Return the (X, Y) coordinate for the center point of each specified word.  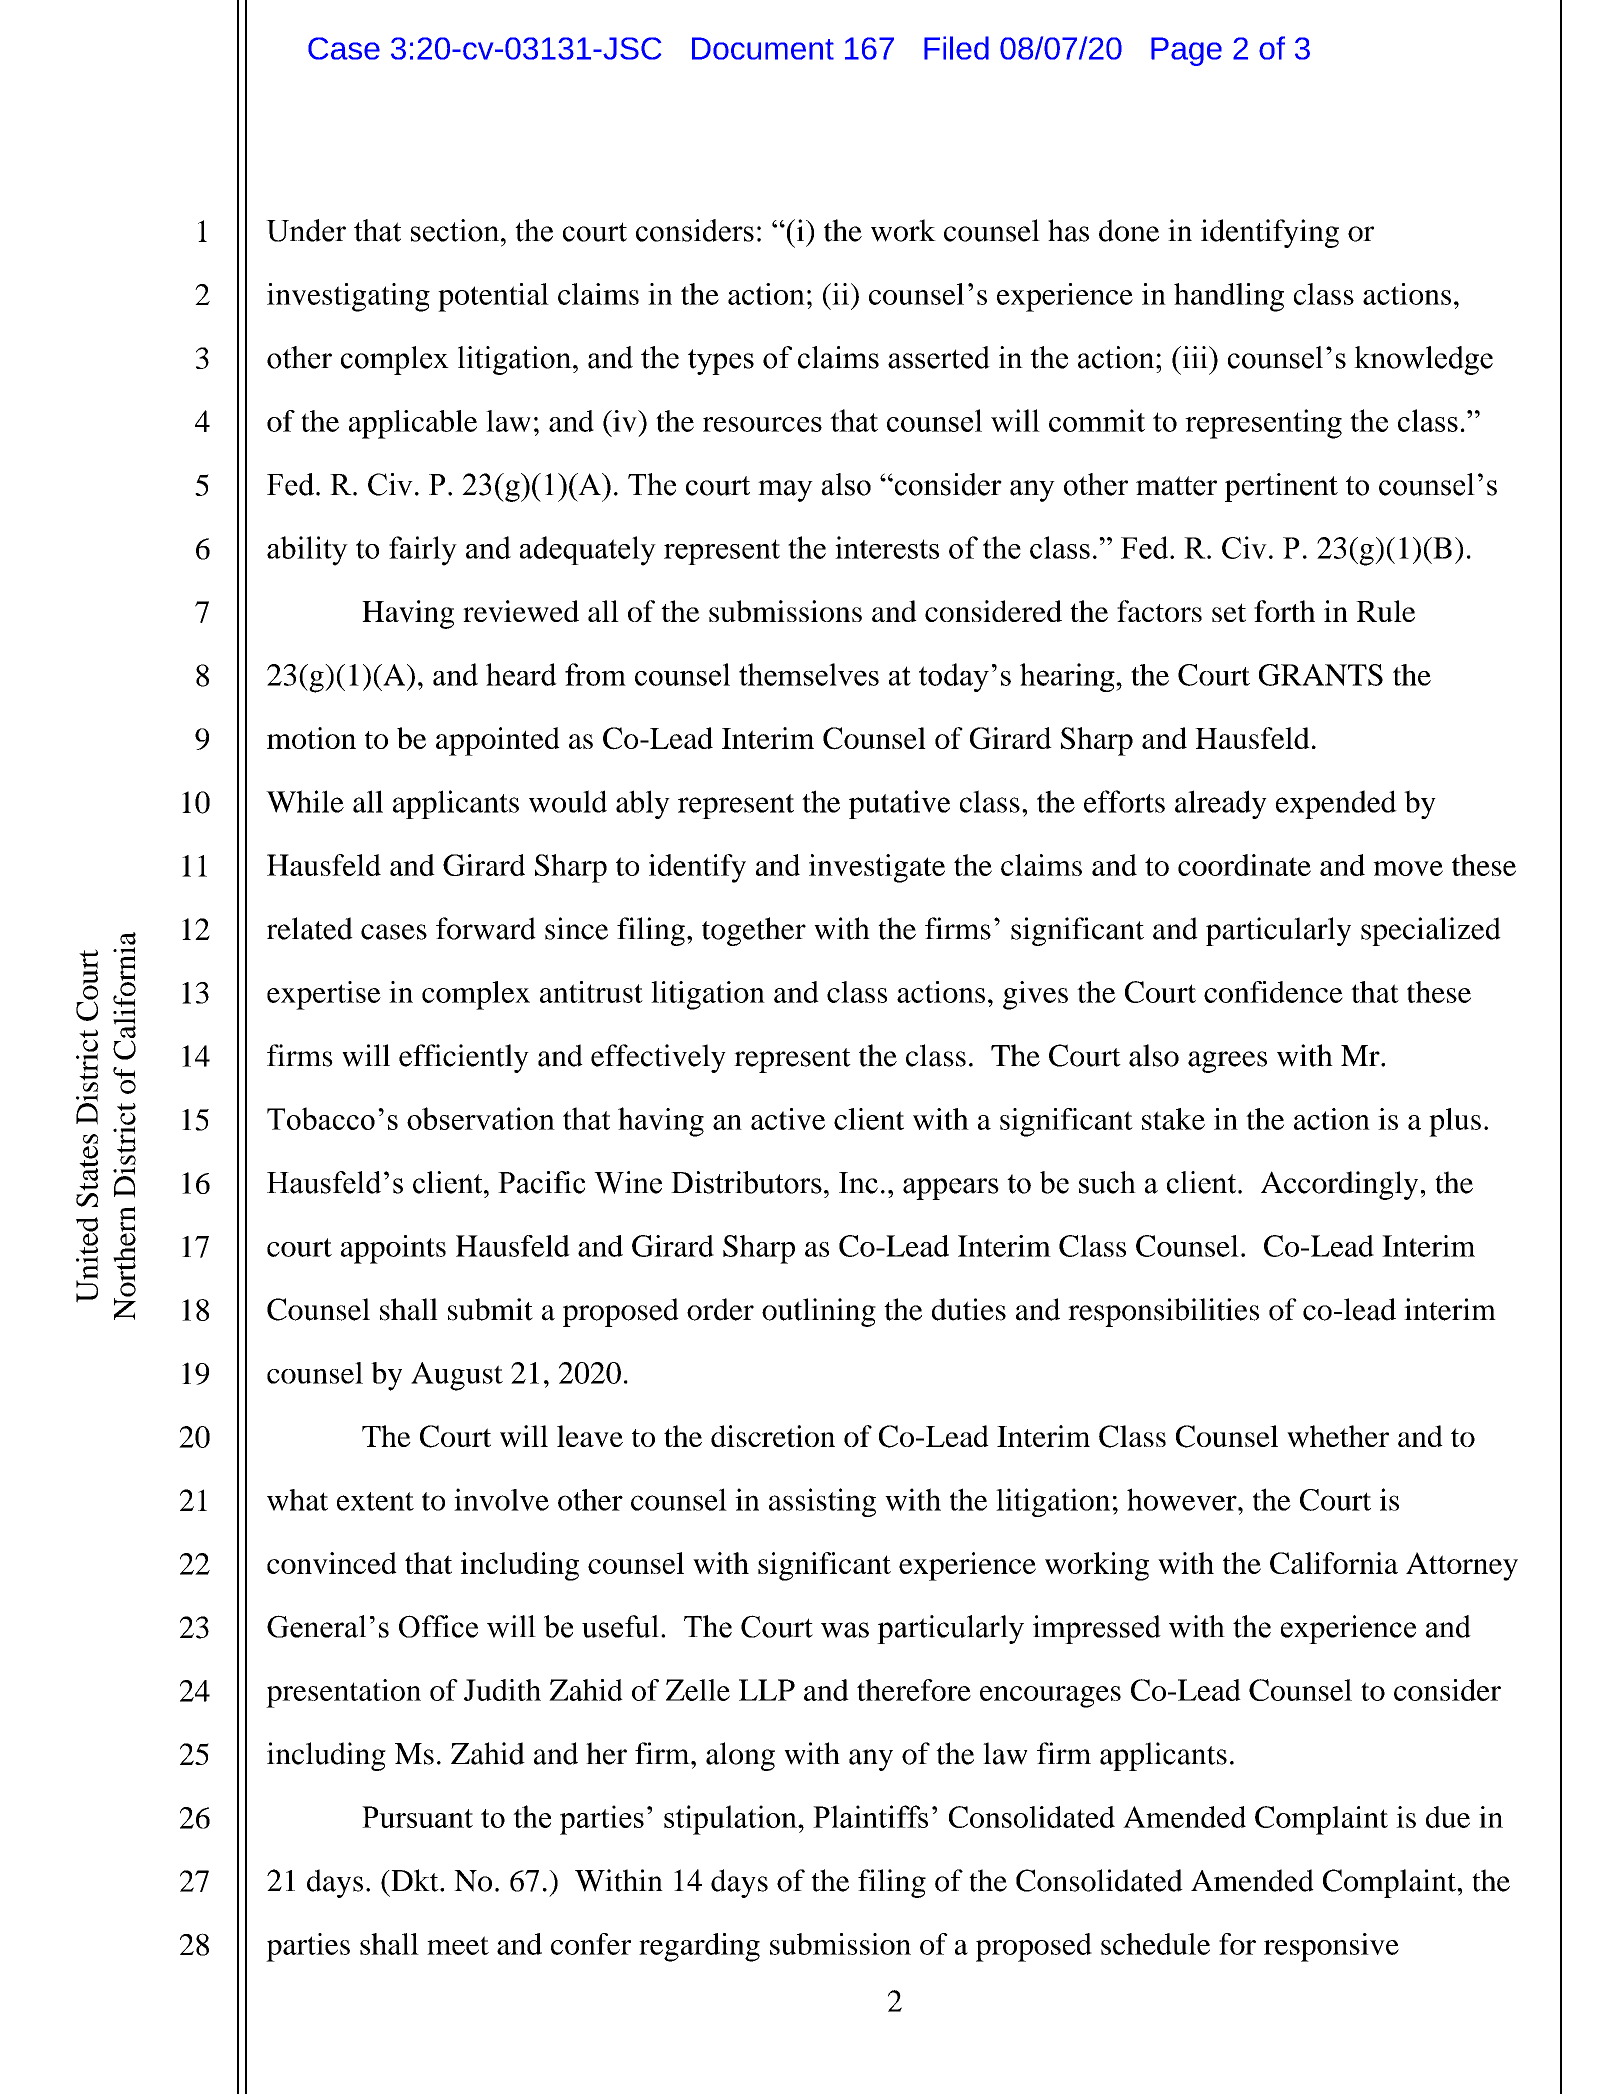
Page (1186, 51)
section (456, 230)
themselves (809, 674)
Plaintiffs (870, 1816)
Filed (956, 48)
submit (490, 1309)
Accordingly (1339, 1185)
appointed (498, 741)
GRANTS (1321, 675)
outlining (819, 1312)
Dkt (415, 1880)
